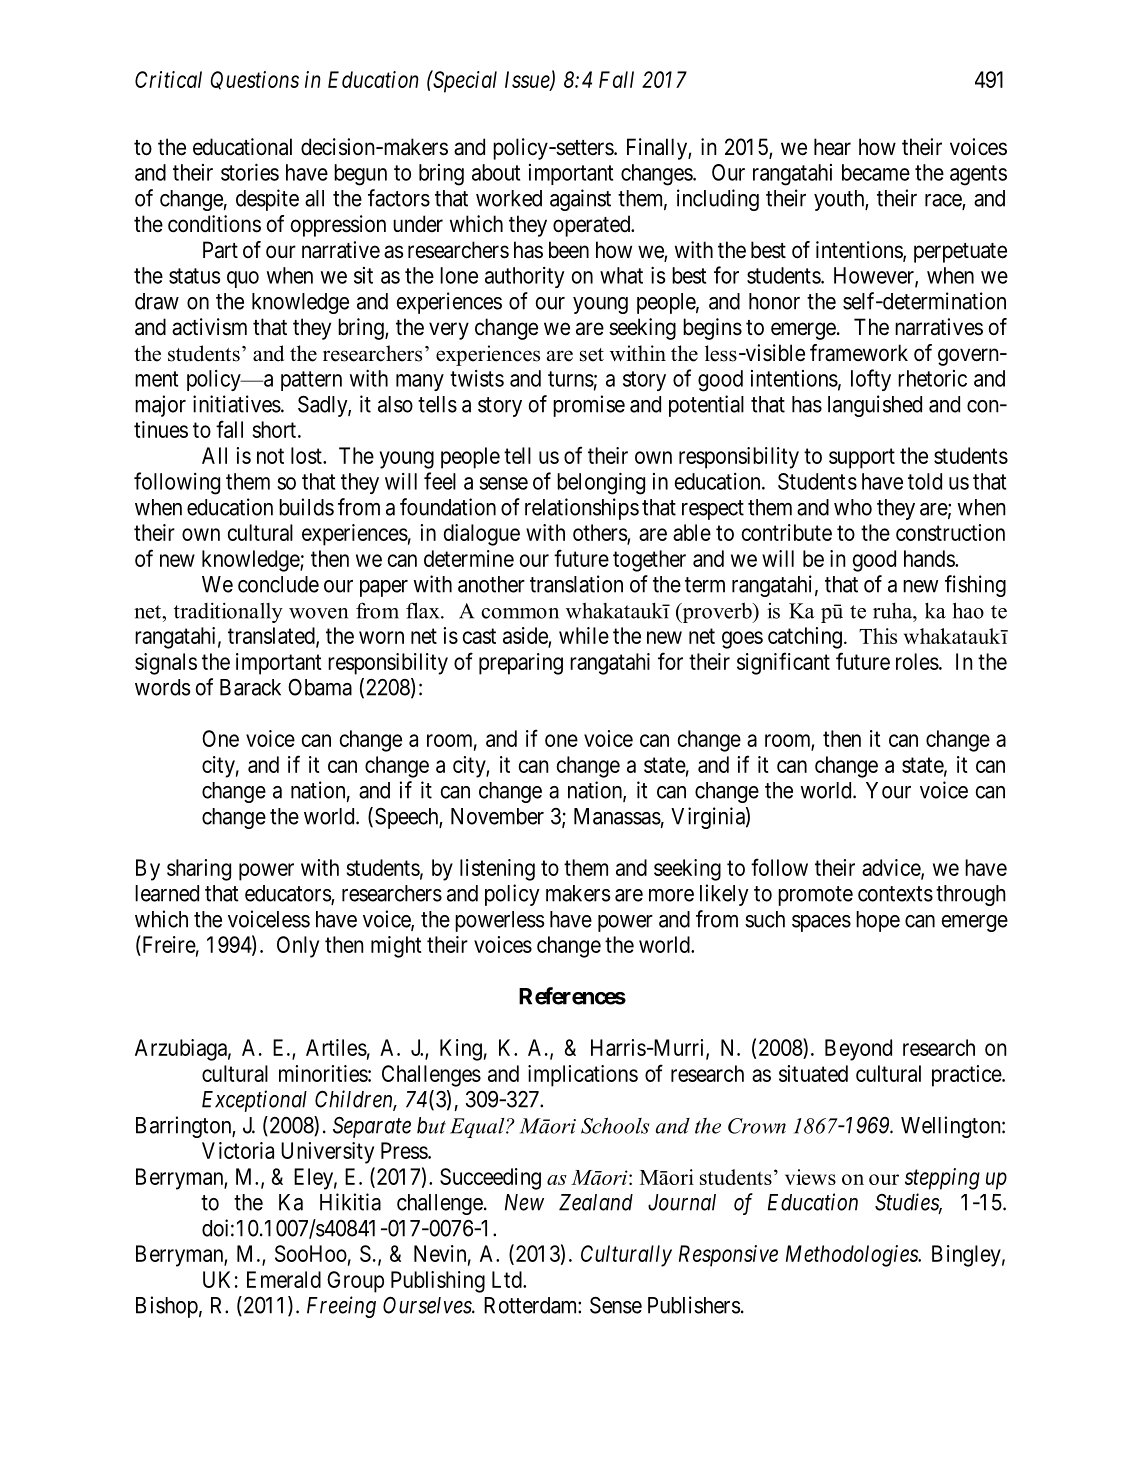 This document has width=1141, height=1477. I want to click on Ltd, so click(508, 1279).
